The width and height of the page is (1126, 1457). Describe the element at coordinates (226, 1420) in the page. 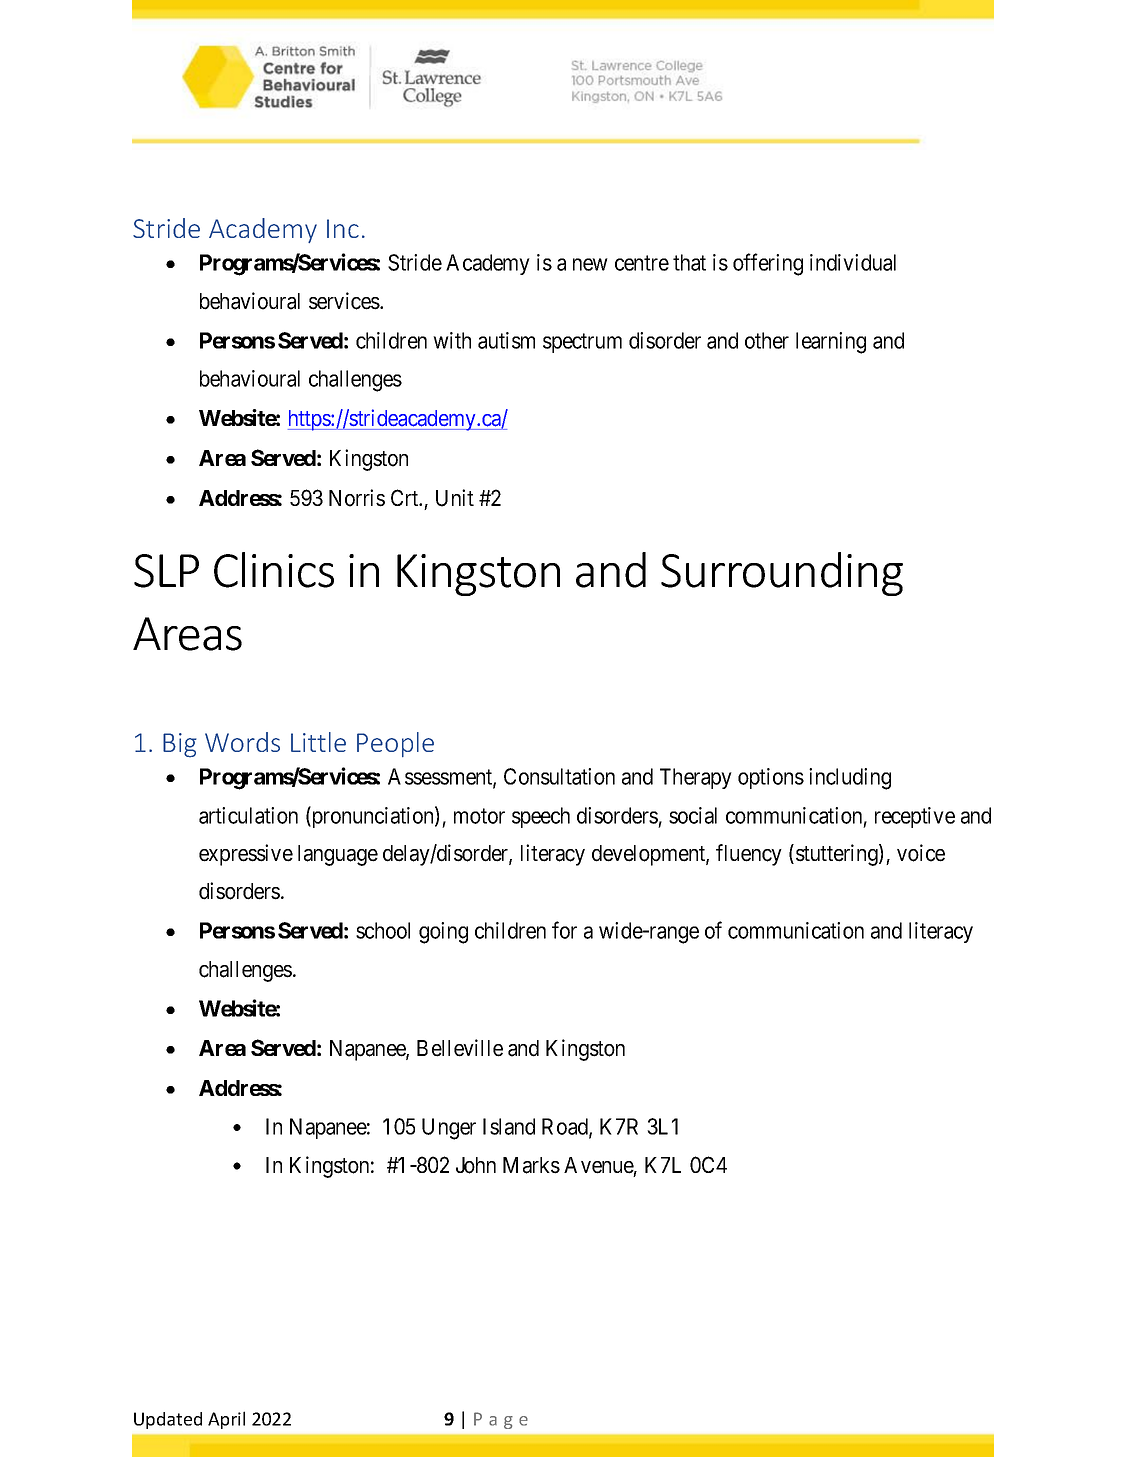

I see `April` at that location.
